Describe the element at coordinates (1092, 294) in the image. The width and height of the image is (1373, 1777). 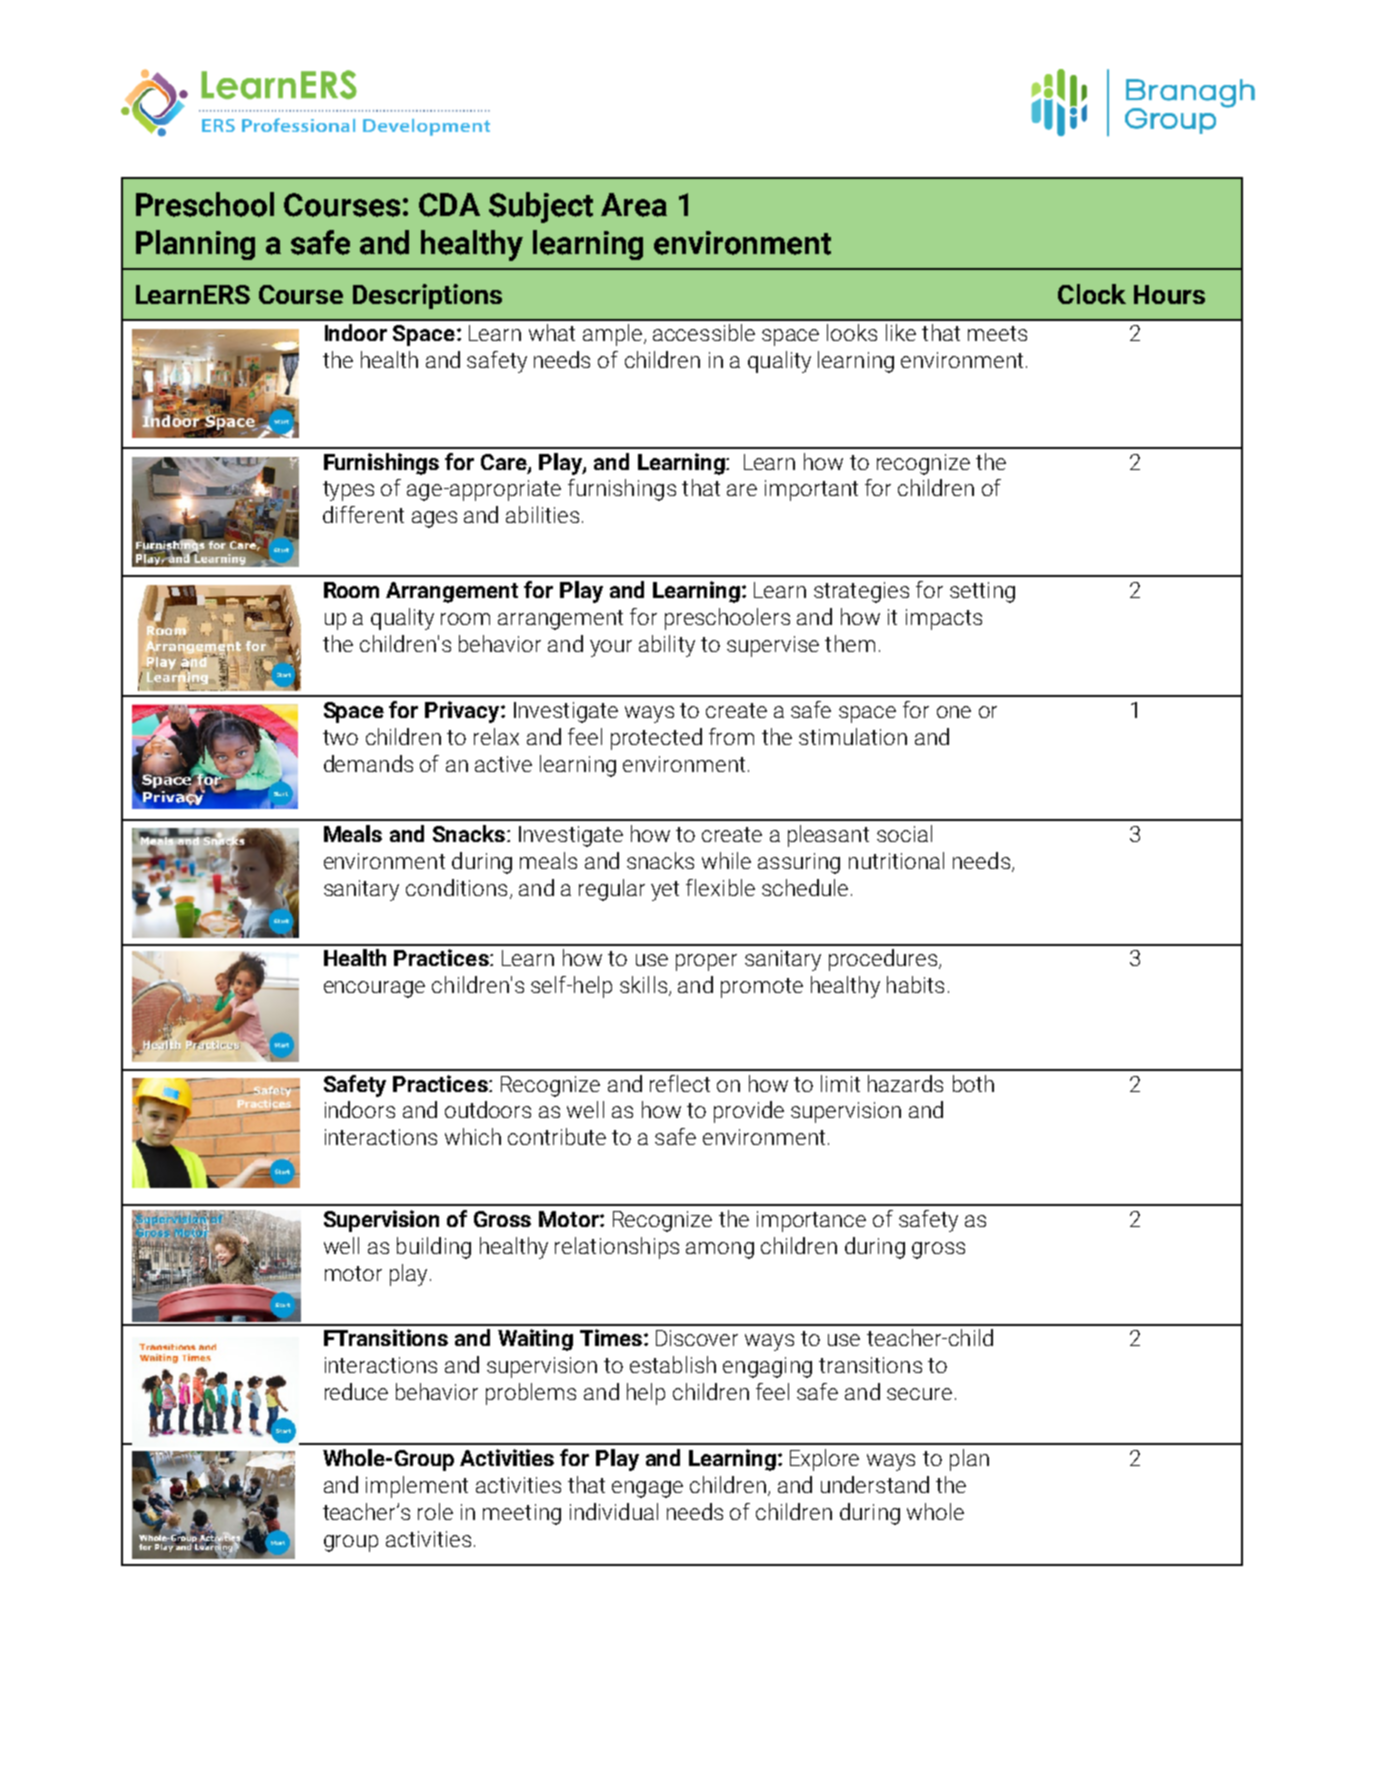
I see `Clock` at that location.
